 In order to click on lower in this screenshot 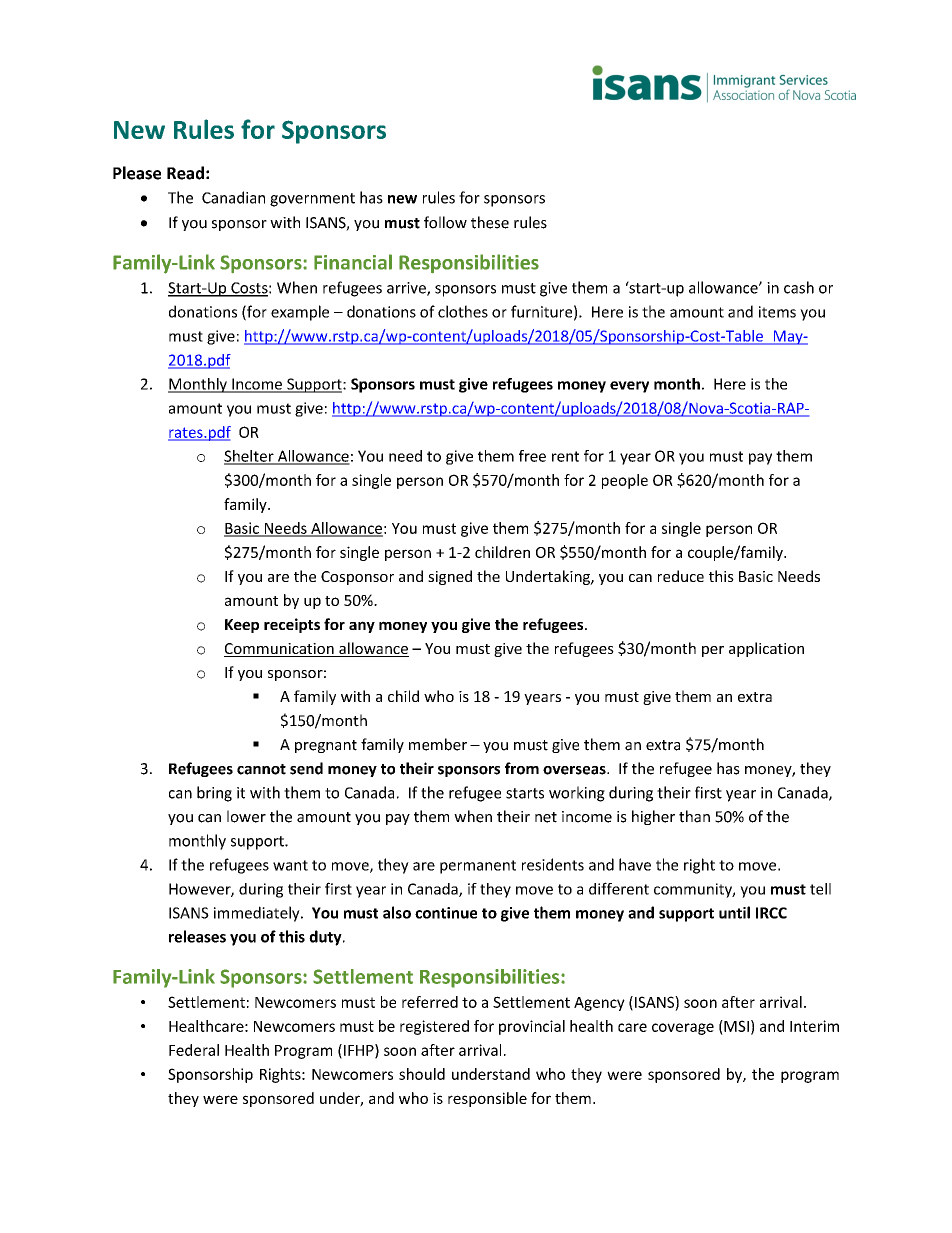, I will do `click(246, 816)`.
